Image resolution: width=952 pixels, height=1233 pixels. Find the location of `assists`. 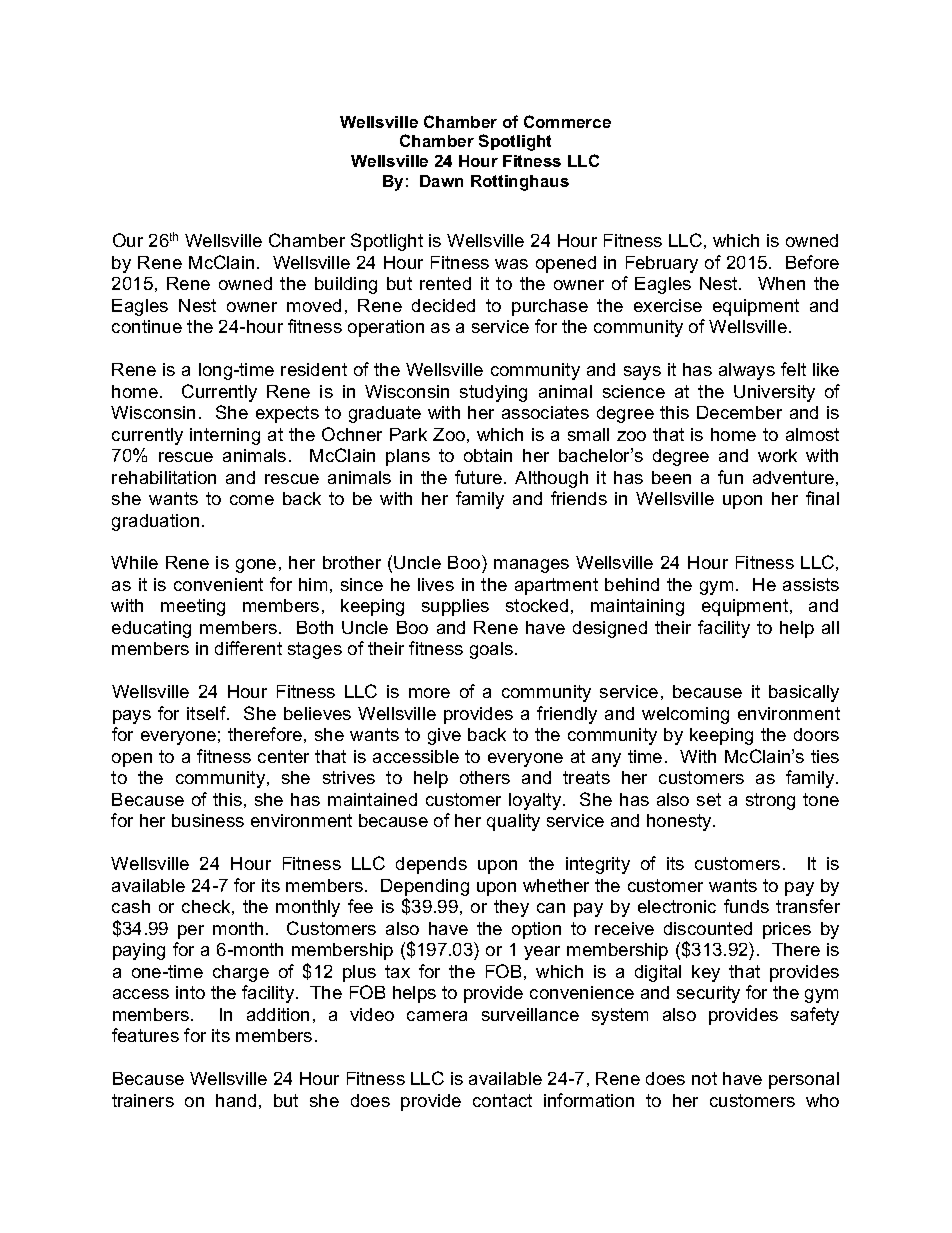

assists is located at coordinates (811, 584).
